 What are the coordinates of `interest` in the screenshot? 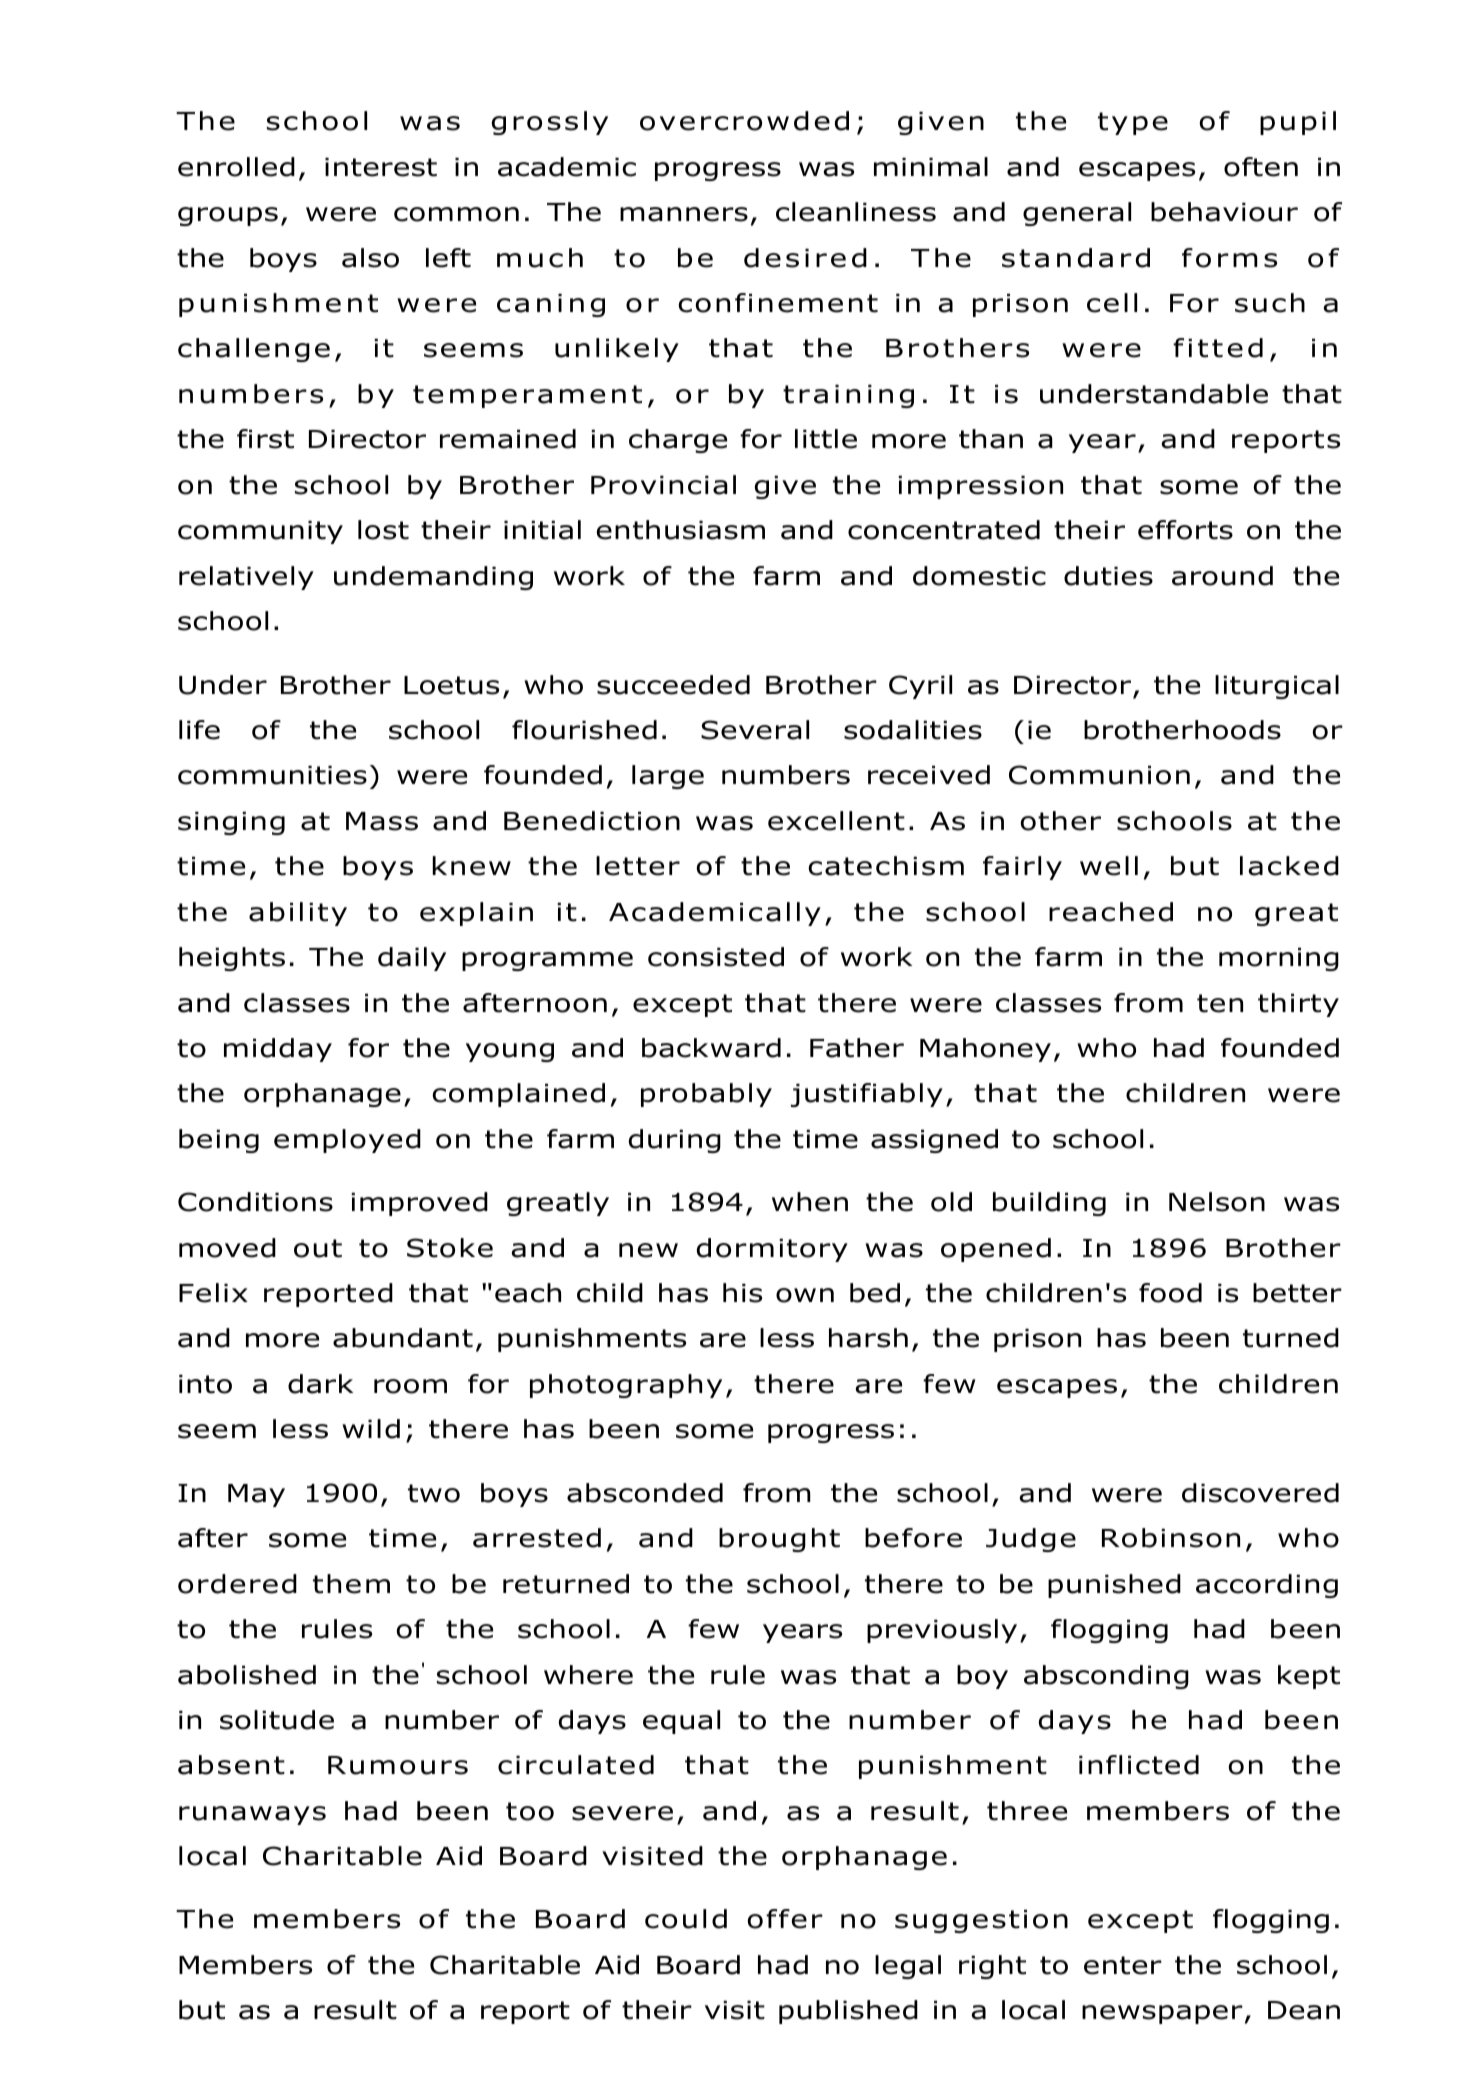 It's located at (381, 167).
